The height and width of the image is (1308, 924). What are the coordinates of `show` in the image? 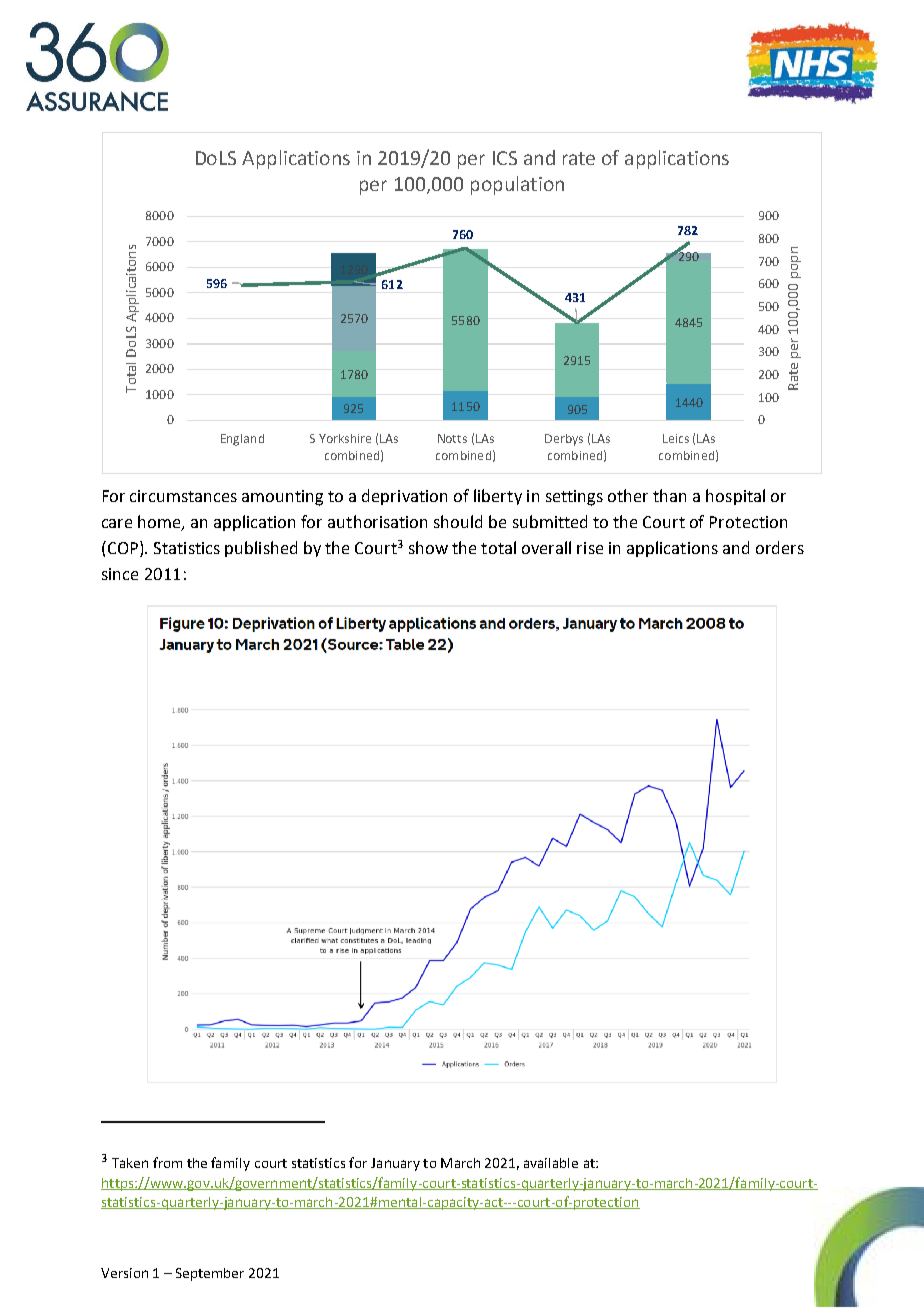 It's located at (428, 547).
